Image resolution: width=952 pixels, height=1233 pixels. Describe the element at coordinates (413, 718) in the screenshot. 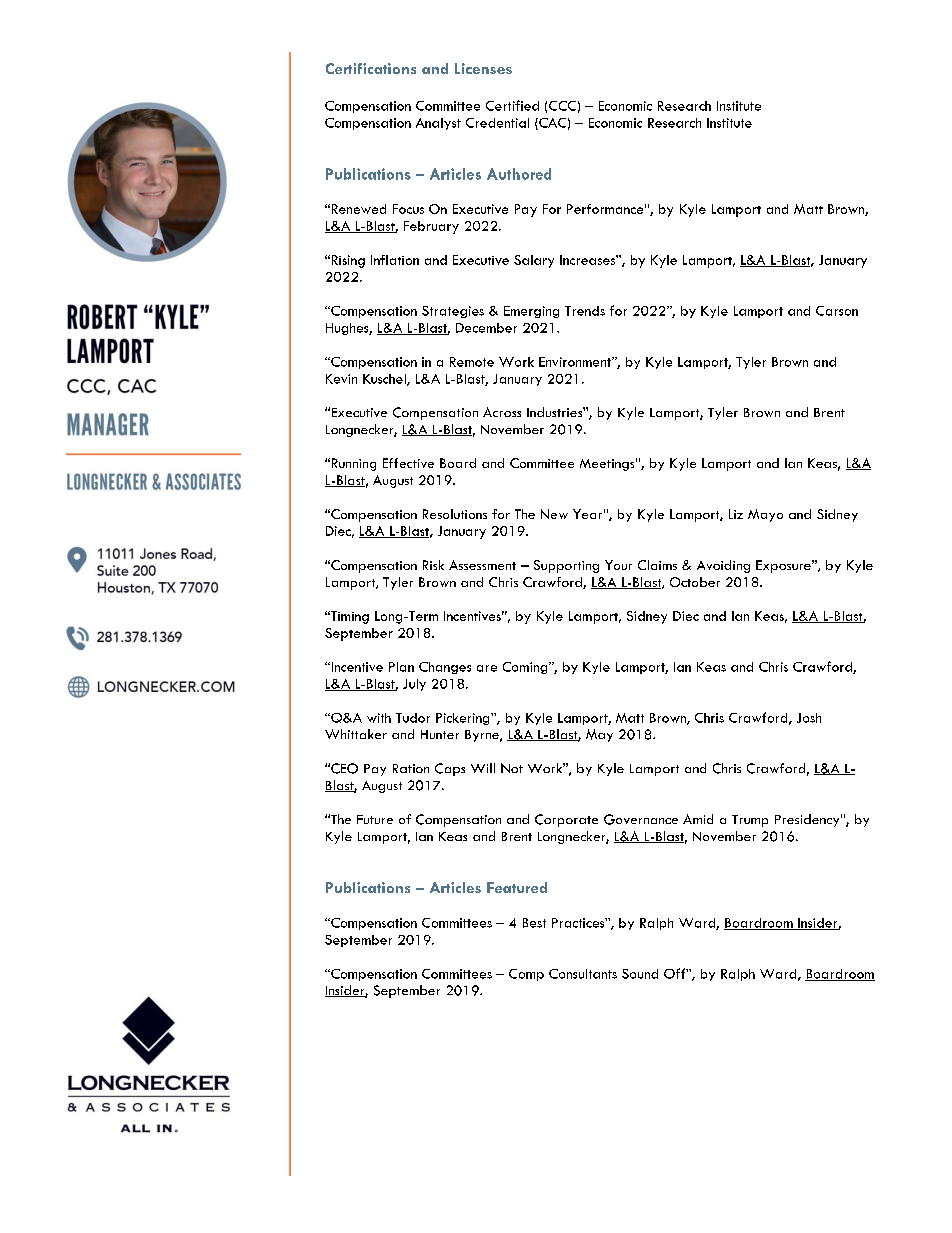

I see `Tudor` at that location.
